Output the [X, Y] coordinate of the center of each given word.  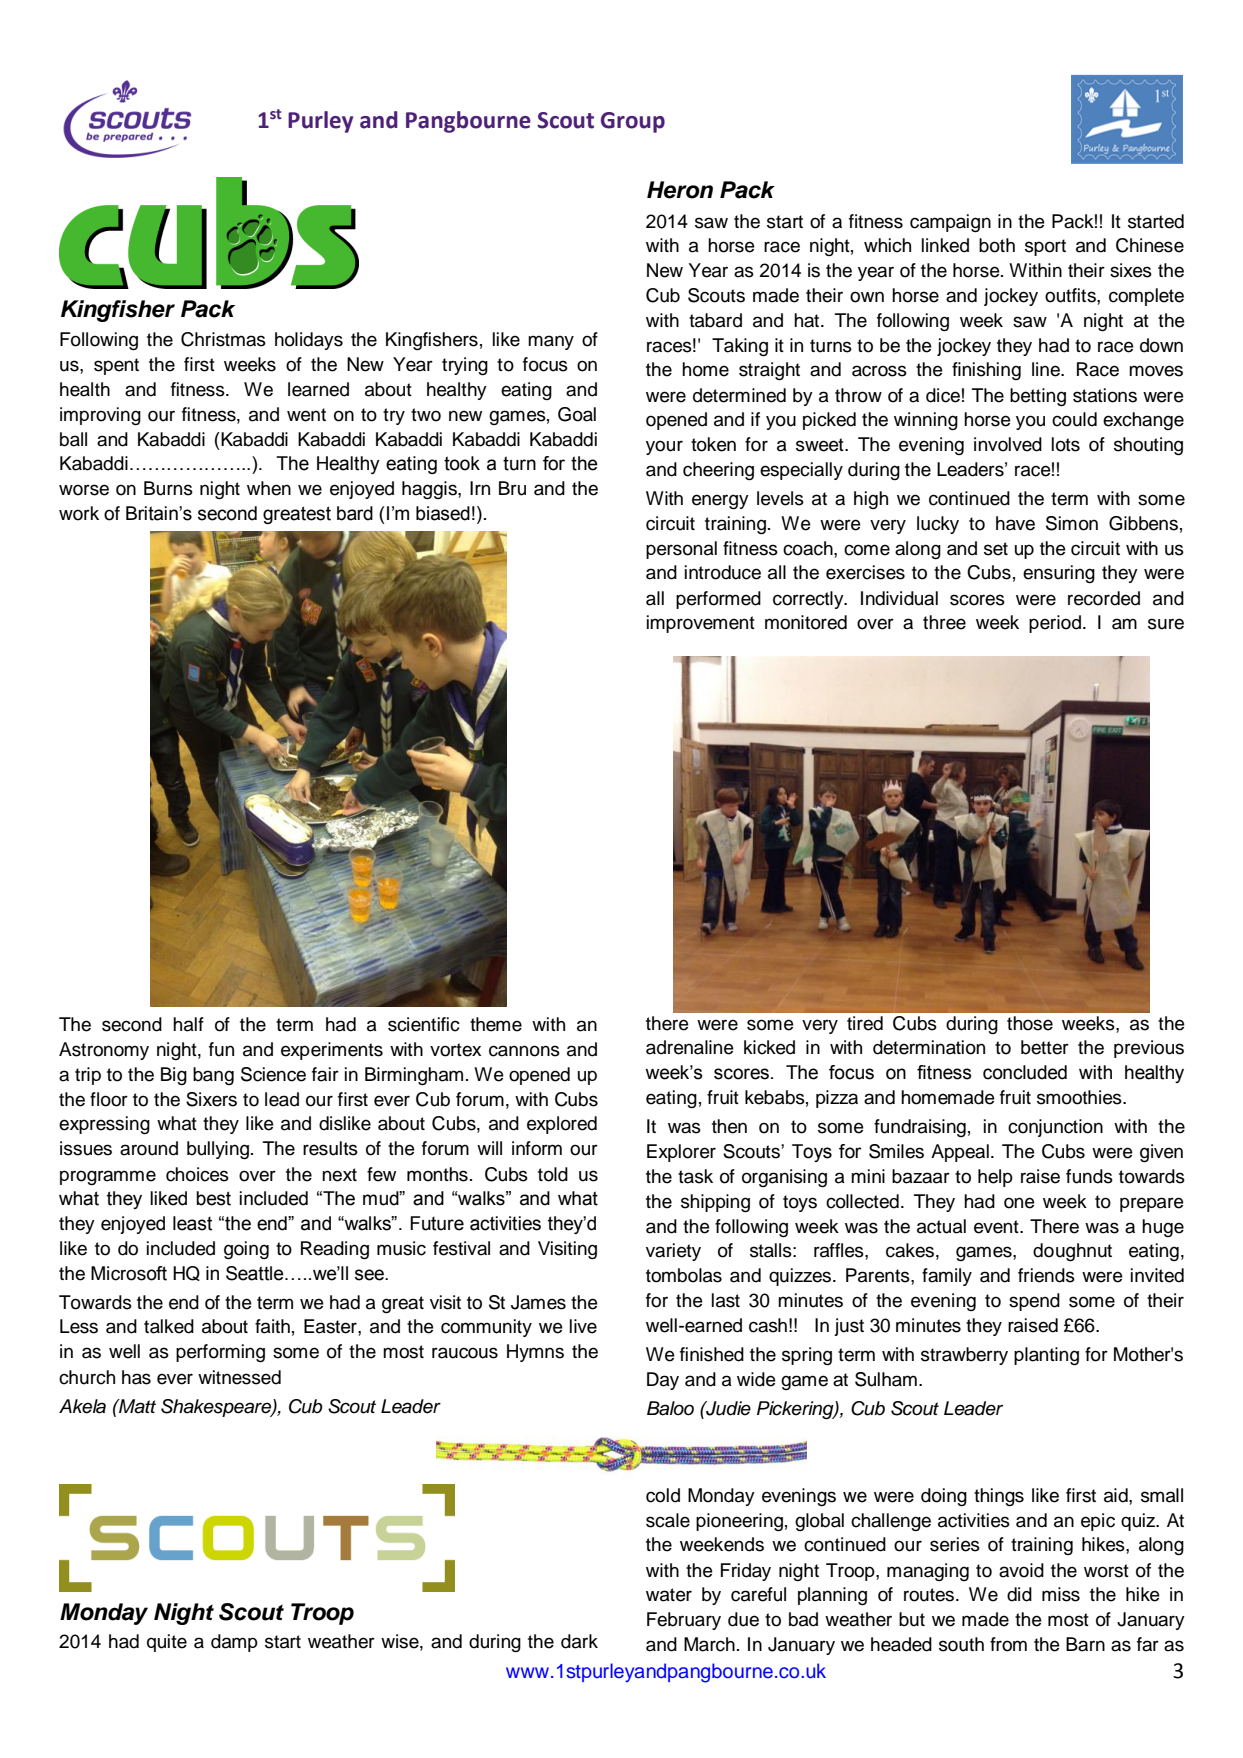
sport [1045, 247]
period [1055, 624]
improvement [701, 624]
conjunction [1055, 1128]
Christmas [223, 339]
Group [633, 122]
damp [234, 1643]
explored [562, 1125]
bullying [219, 1150]
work [79, 513]
